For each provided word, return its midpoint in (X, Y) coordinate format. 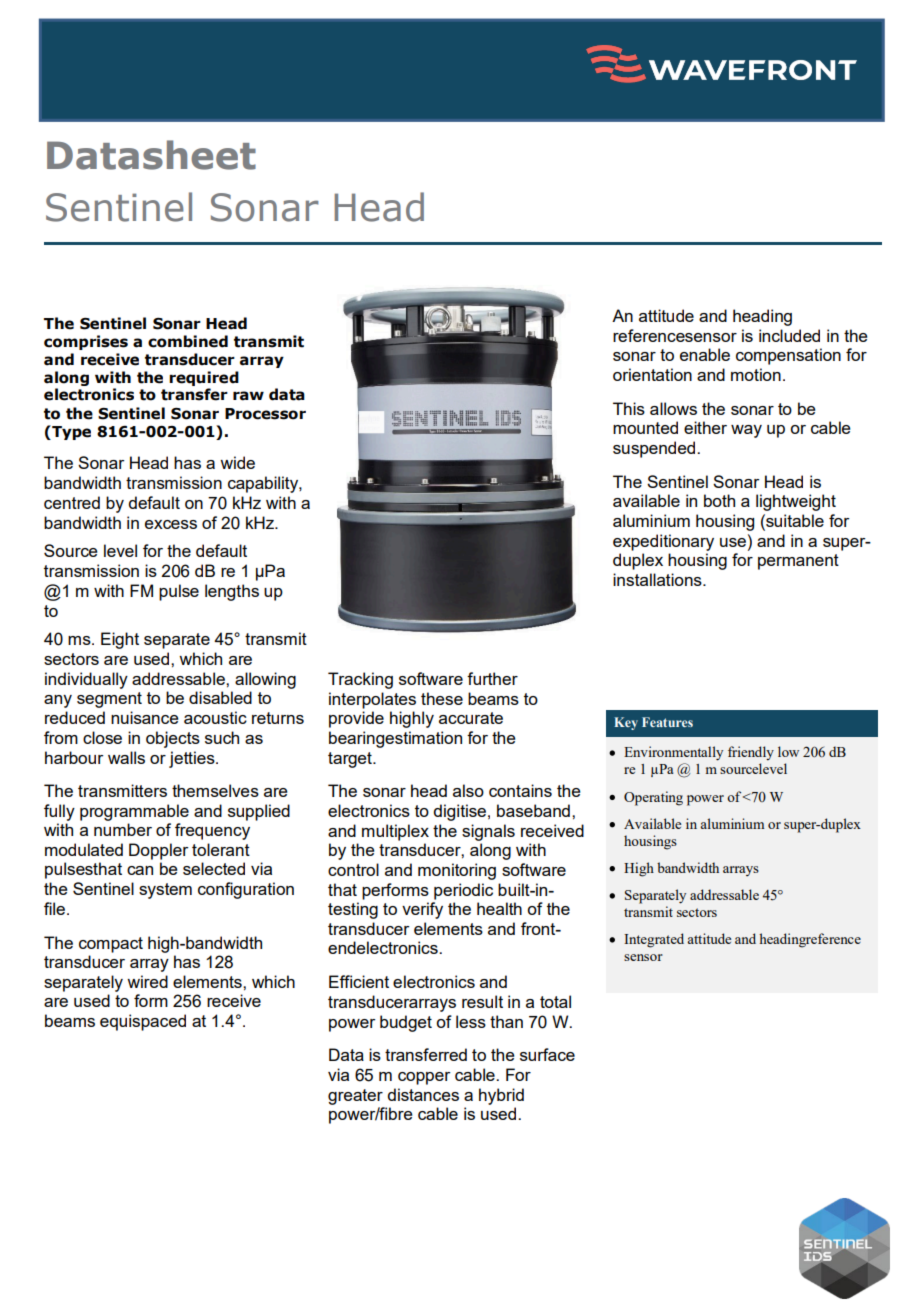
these (442, 698)
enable (705, 354)
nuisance (145, 717)
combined (188, 341)
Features (667, 722)
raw (248, 396)
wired (147, 981)
